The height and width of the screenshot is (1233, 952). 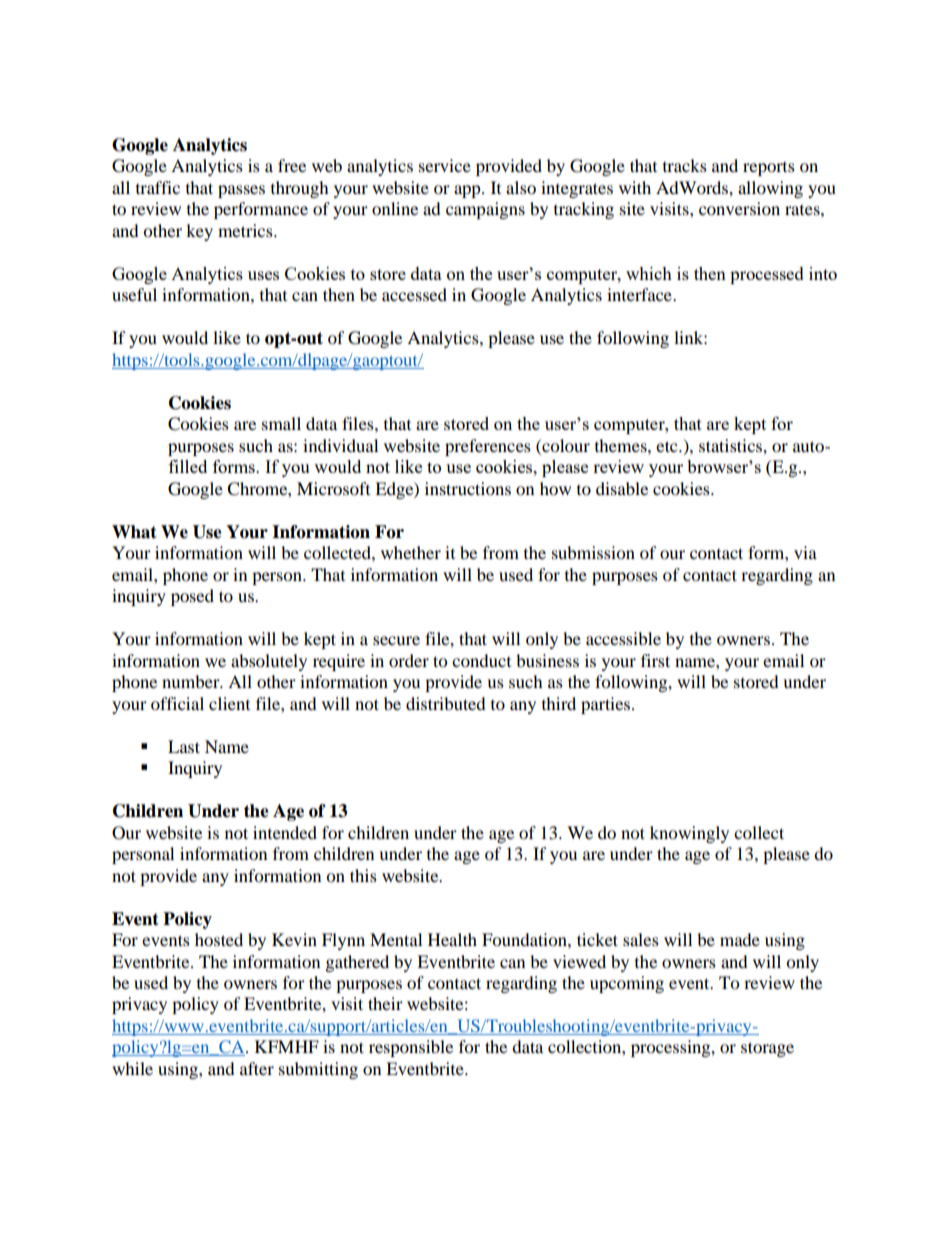 What do you see at coordinates (468, 191) in the screenshot?
I see `app` at bounding box center [468, 191].
